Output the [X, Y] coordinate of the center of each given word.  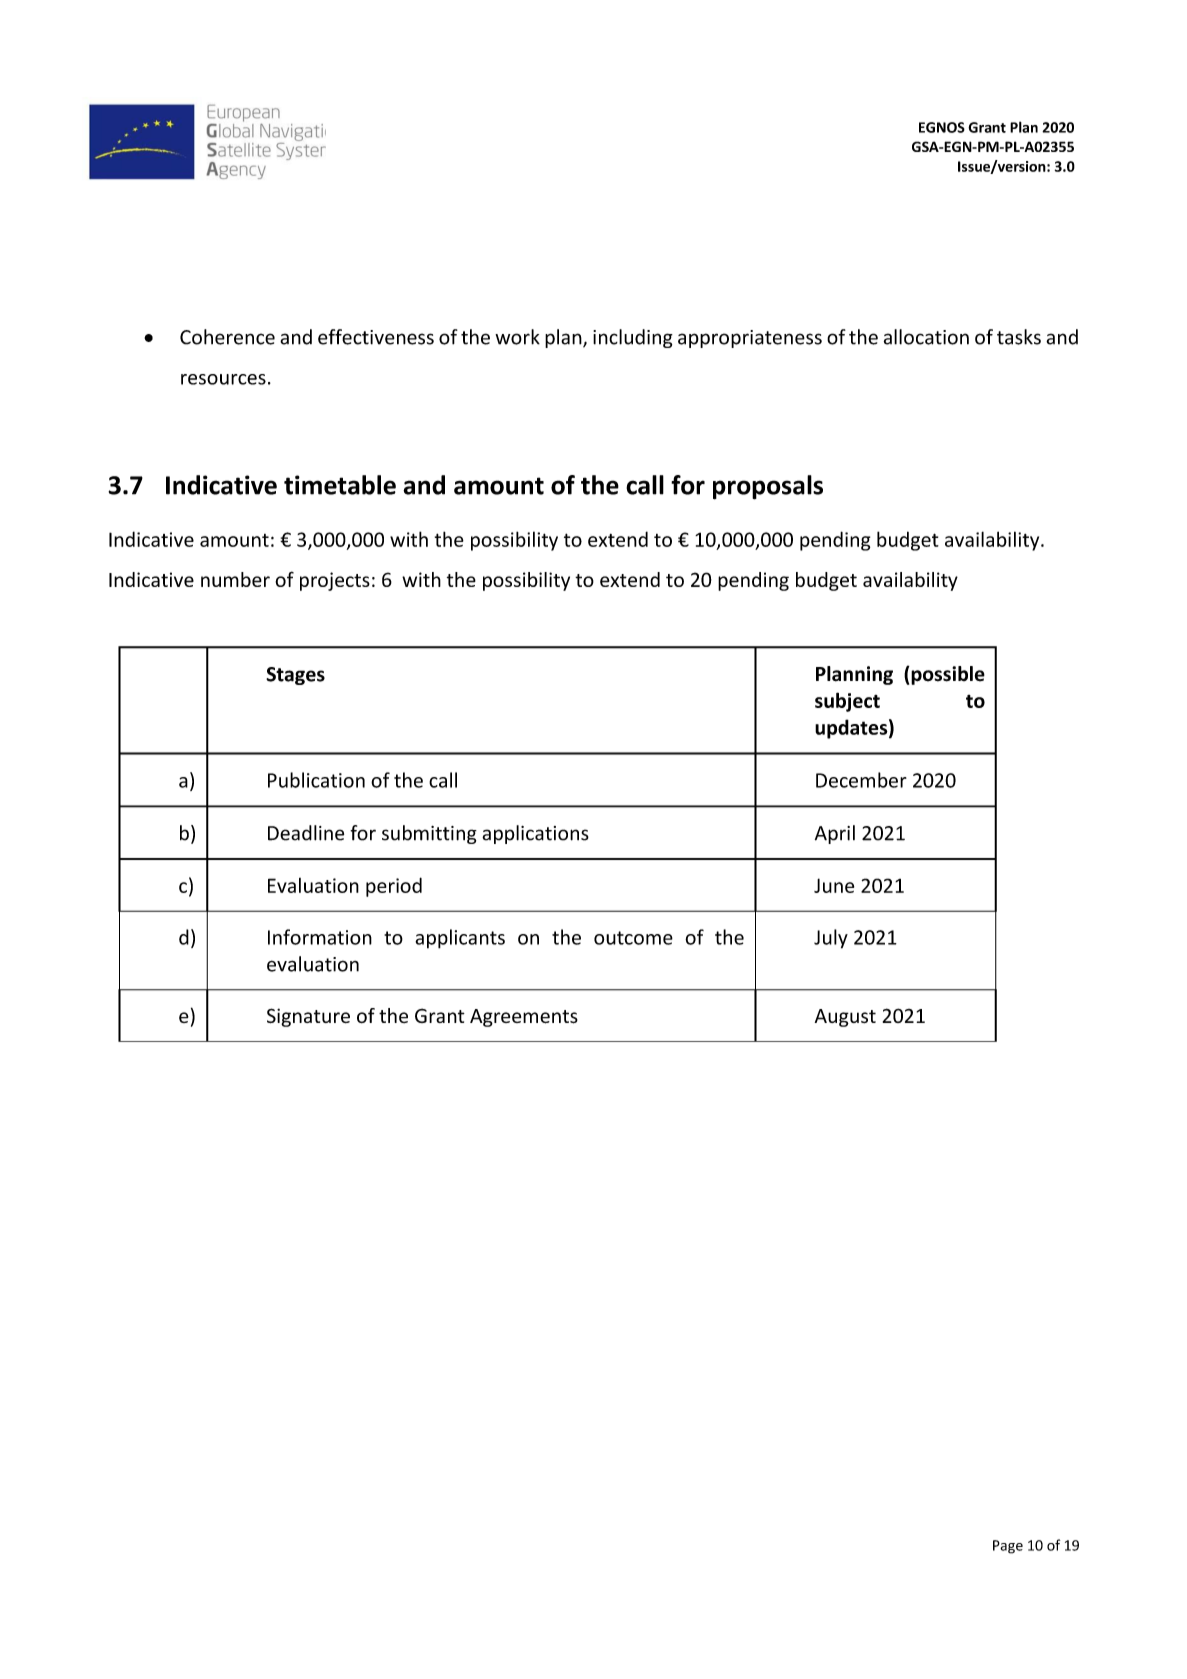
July [831, 939]
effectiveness [376, 337]
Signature [308, 1017]
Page [1008, 1547]
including [633, 338]
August [845, 1018]
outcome [633, 938]
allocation [926, 337]
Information [320, 937]
